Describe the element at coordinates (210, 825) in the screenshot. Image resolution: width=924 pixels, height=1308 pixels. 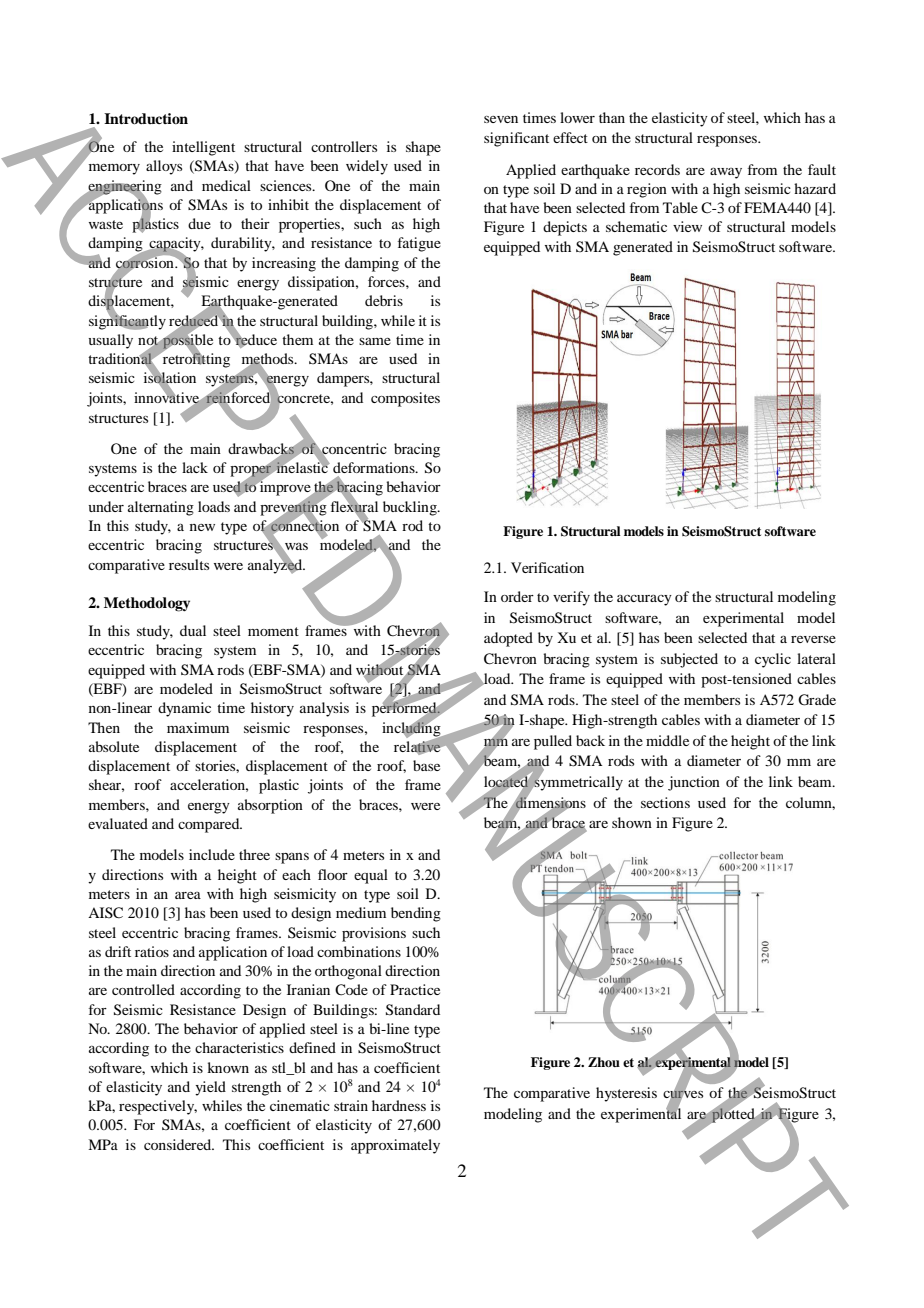
I see `compared` at that location.
